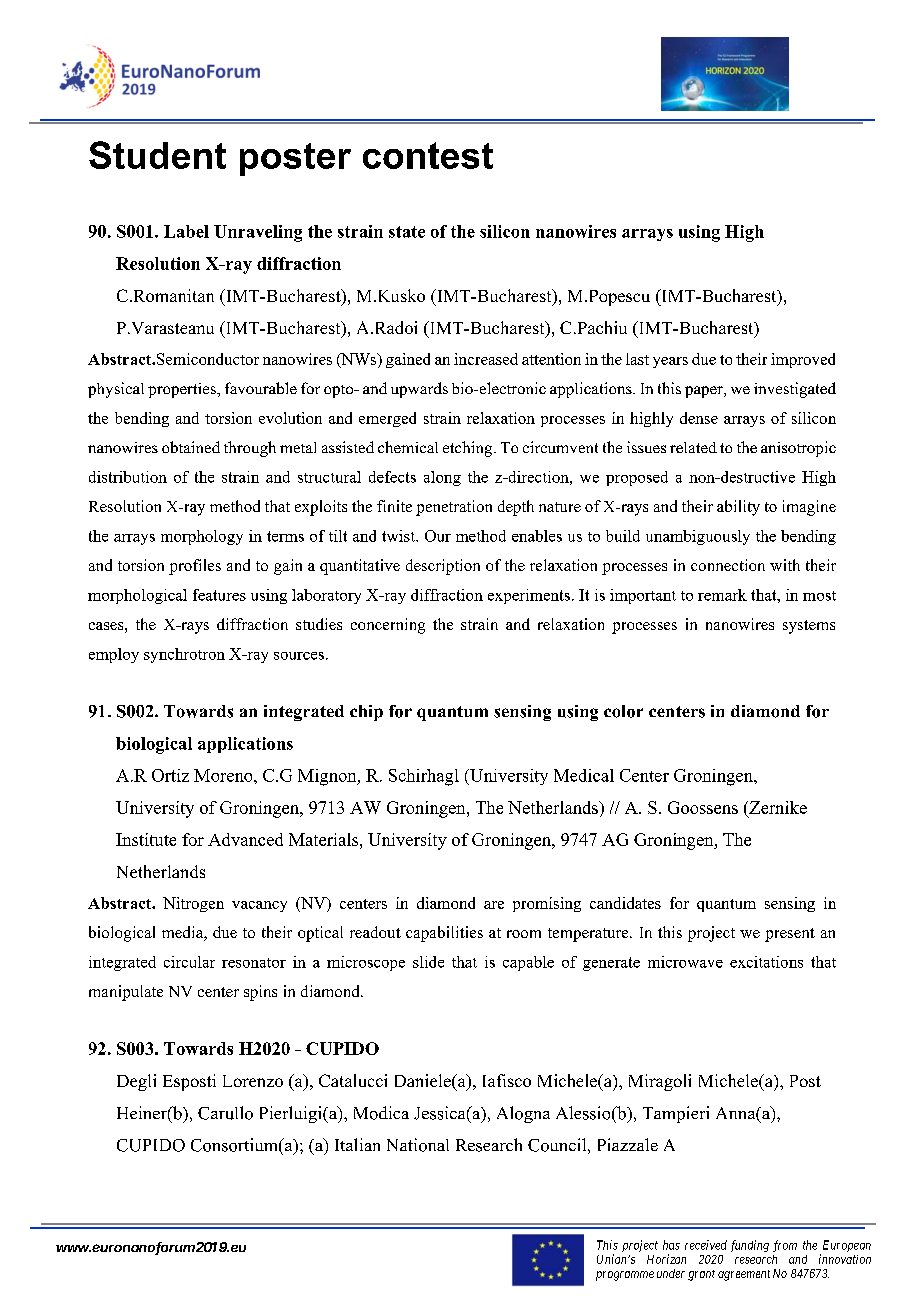 This page has width=924, height=1308. I want to click on Italian, so click(357, 1144).
